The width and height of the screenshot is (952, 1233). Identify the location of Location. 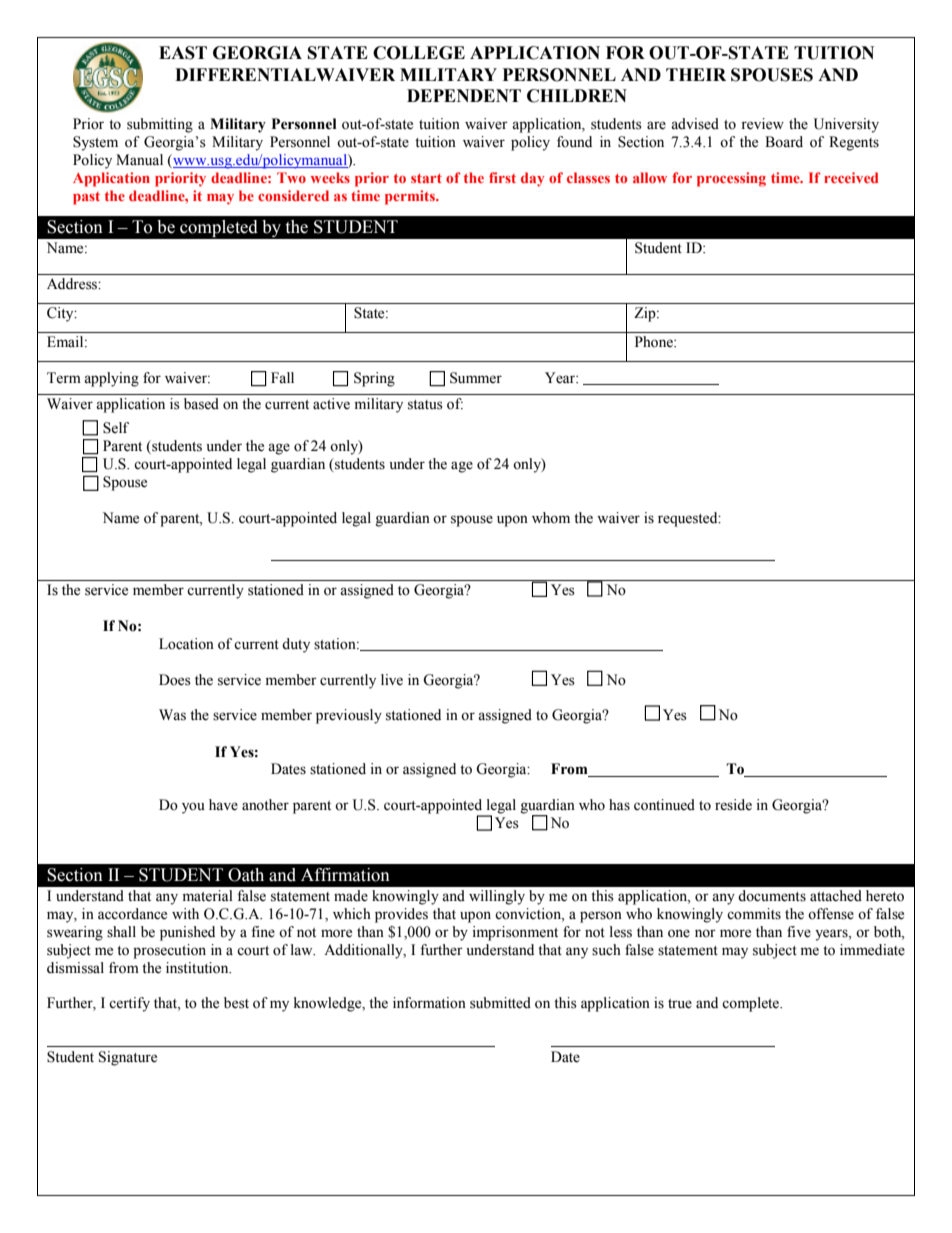
(186, 644).
